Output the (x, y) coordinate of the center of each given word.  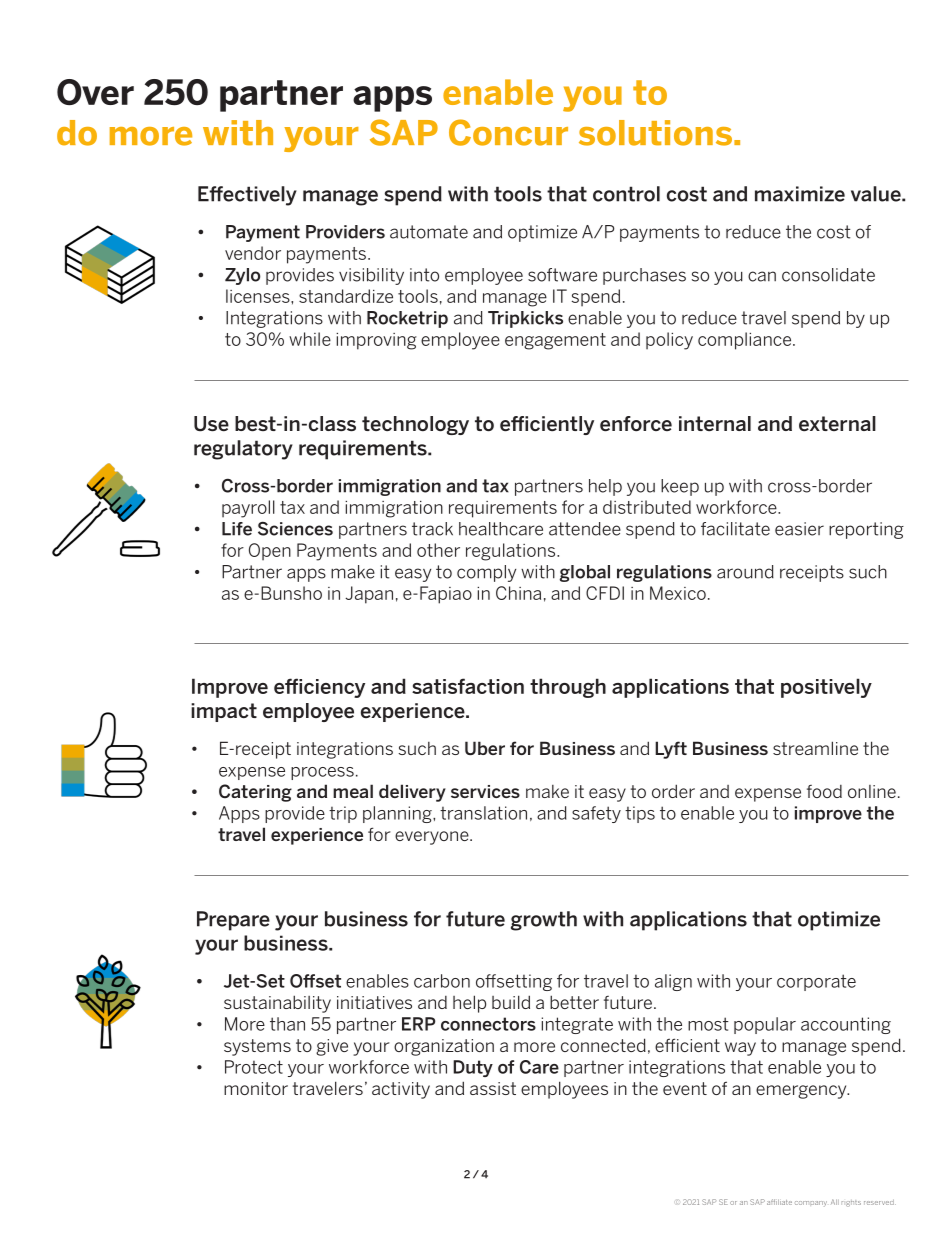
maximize (800, 194)
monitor (256, 1088)
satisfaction (468, 686)
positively (826, 688)
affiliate (779, 1202)
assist (493, 1088)
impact (224, 712)
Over (95, 92)
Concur (508, 132)
